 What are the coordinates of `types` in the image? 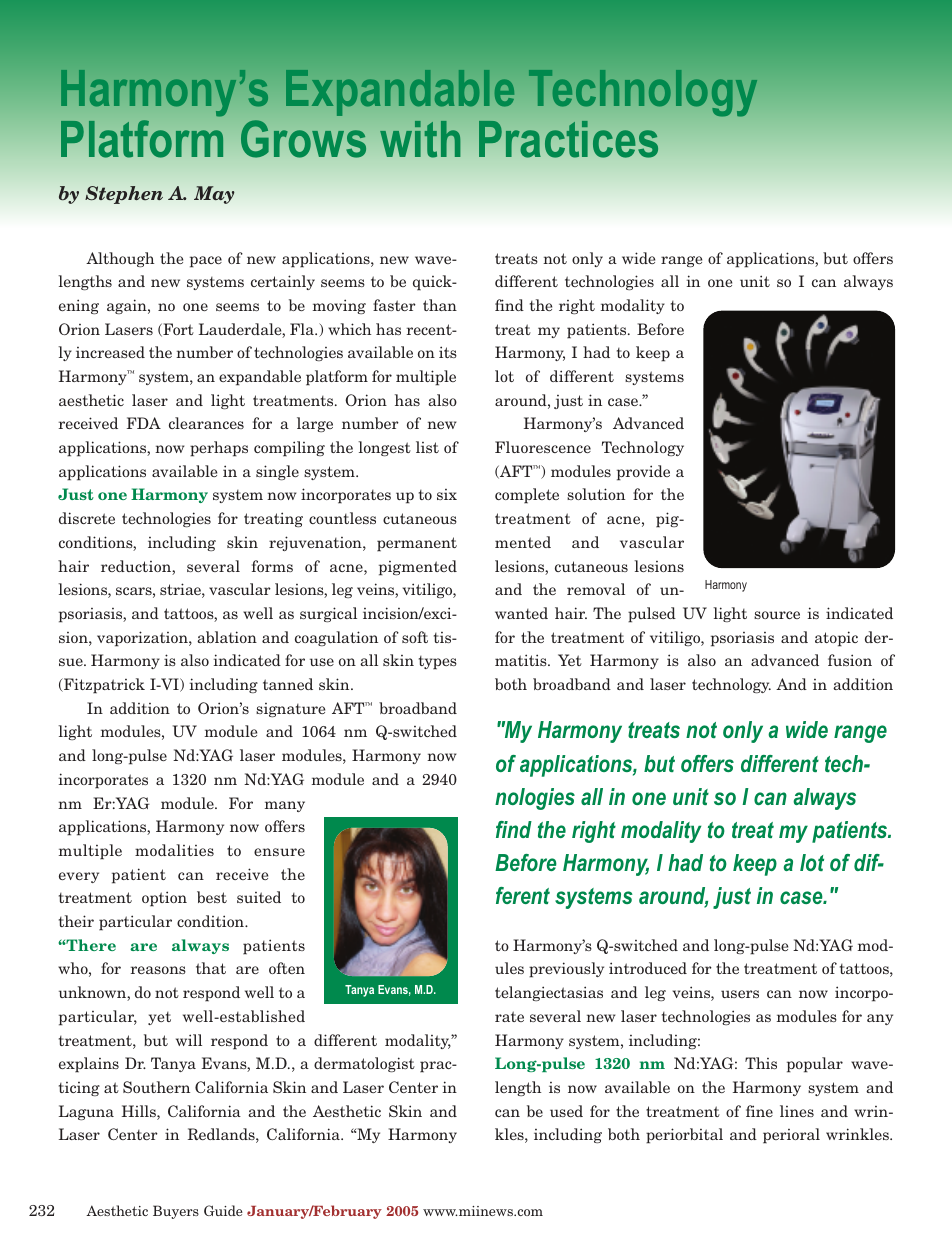 It's located at (438, 663).
